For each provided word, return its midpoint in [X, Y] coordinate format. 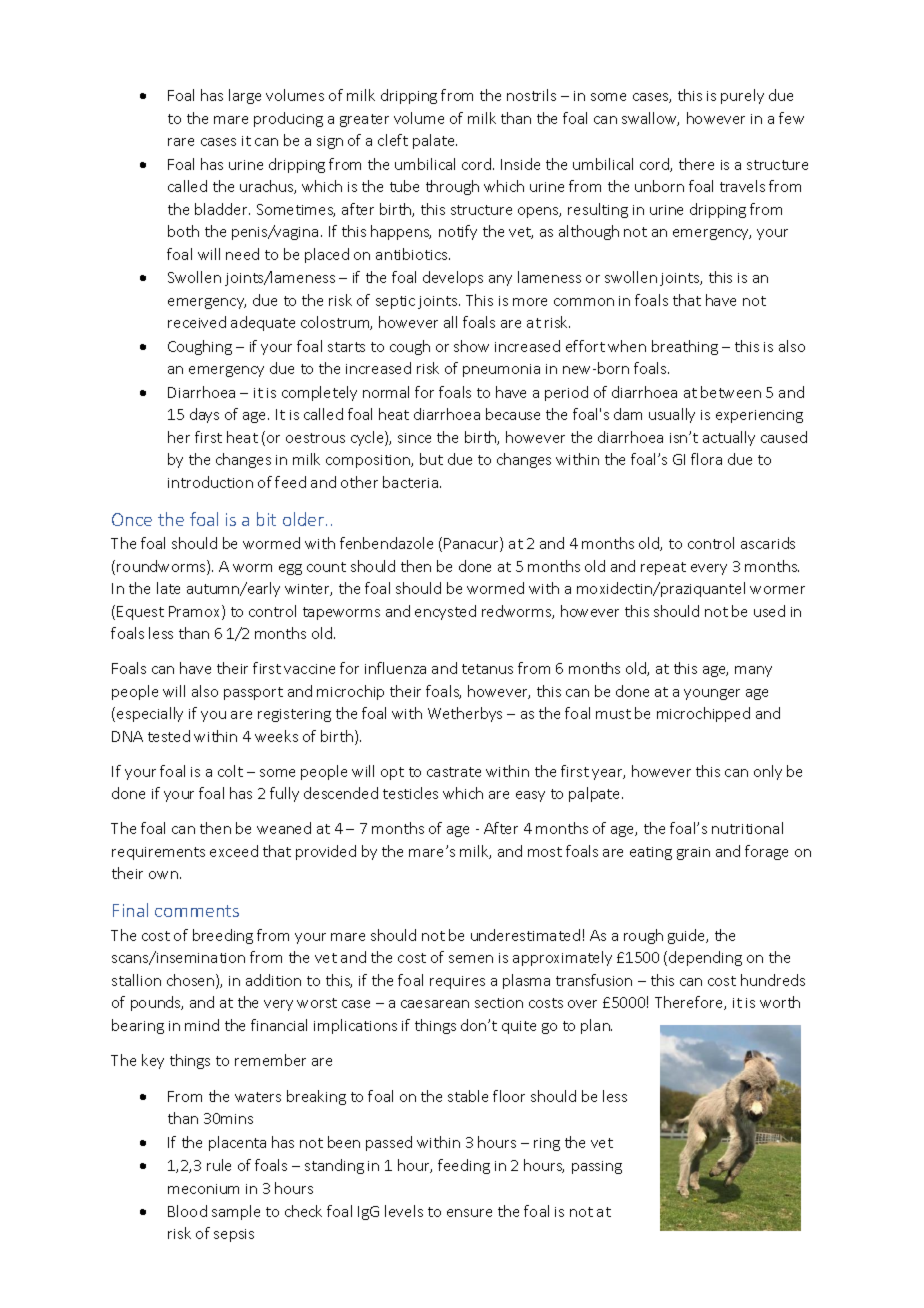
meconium [203, 1189]
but [431, 459]
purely [742, 96]
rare [181, 142]
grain [693, 853]
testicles [410, 793]
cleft [393, 140]
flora [706, 459]
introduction [210, 482]
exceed [234, 851]
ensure [469, 1213]
